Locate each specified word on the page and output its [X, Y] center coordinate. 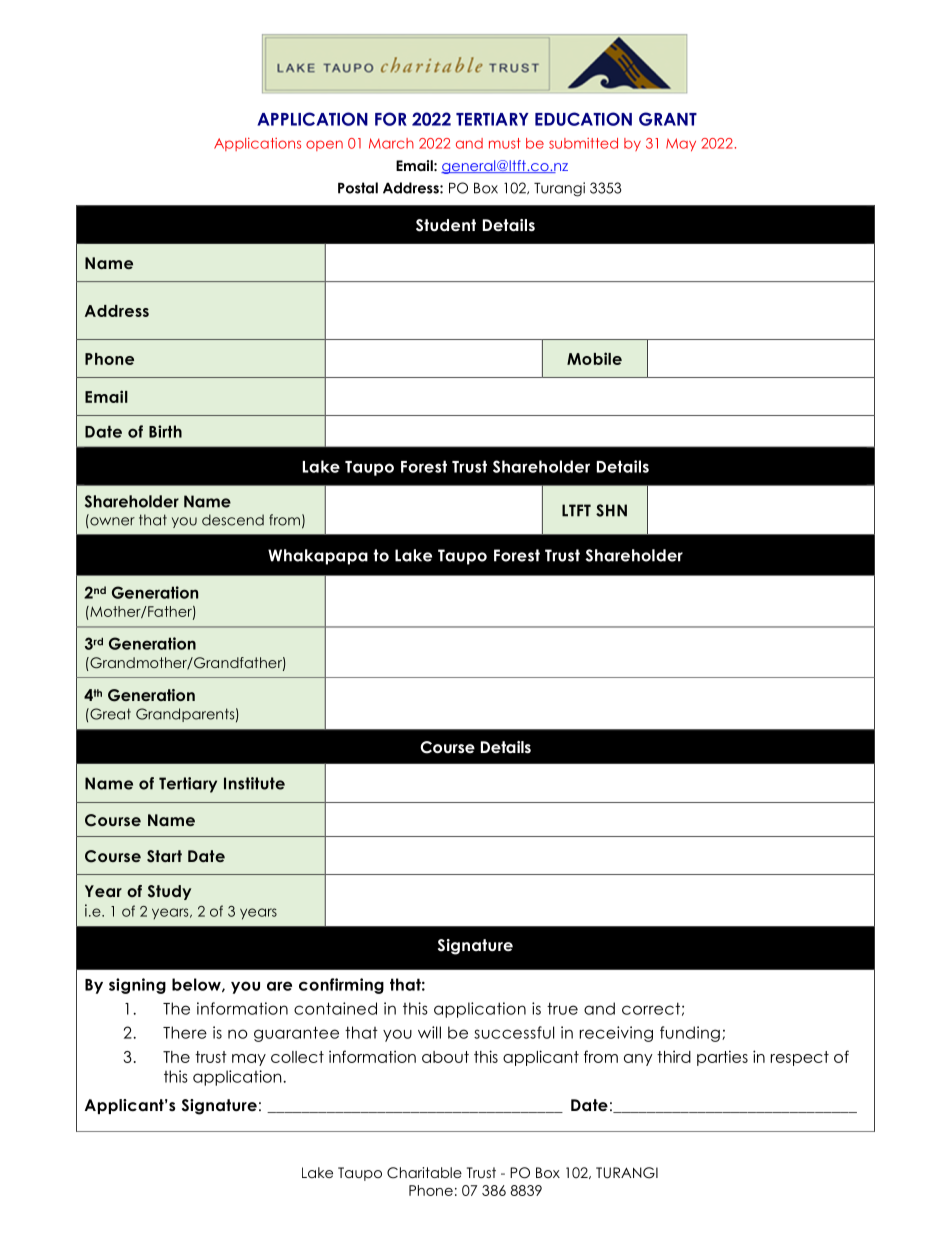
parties [722, 1058]
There [185, 1032]
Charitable [424, 1173]
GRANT [668, 119]
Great [109, 714]
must [505, 143]
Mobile [594, 358]
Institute [254, 783]
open [324, 145]
